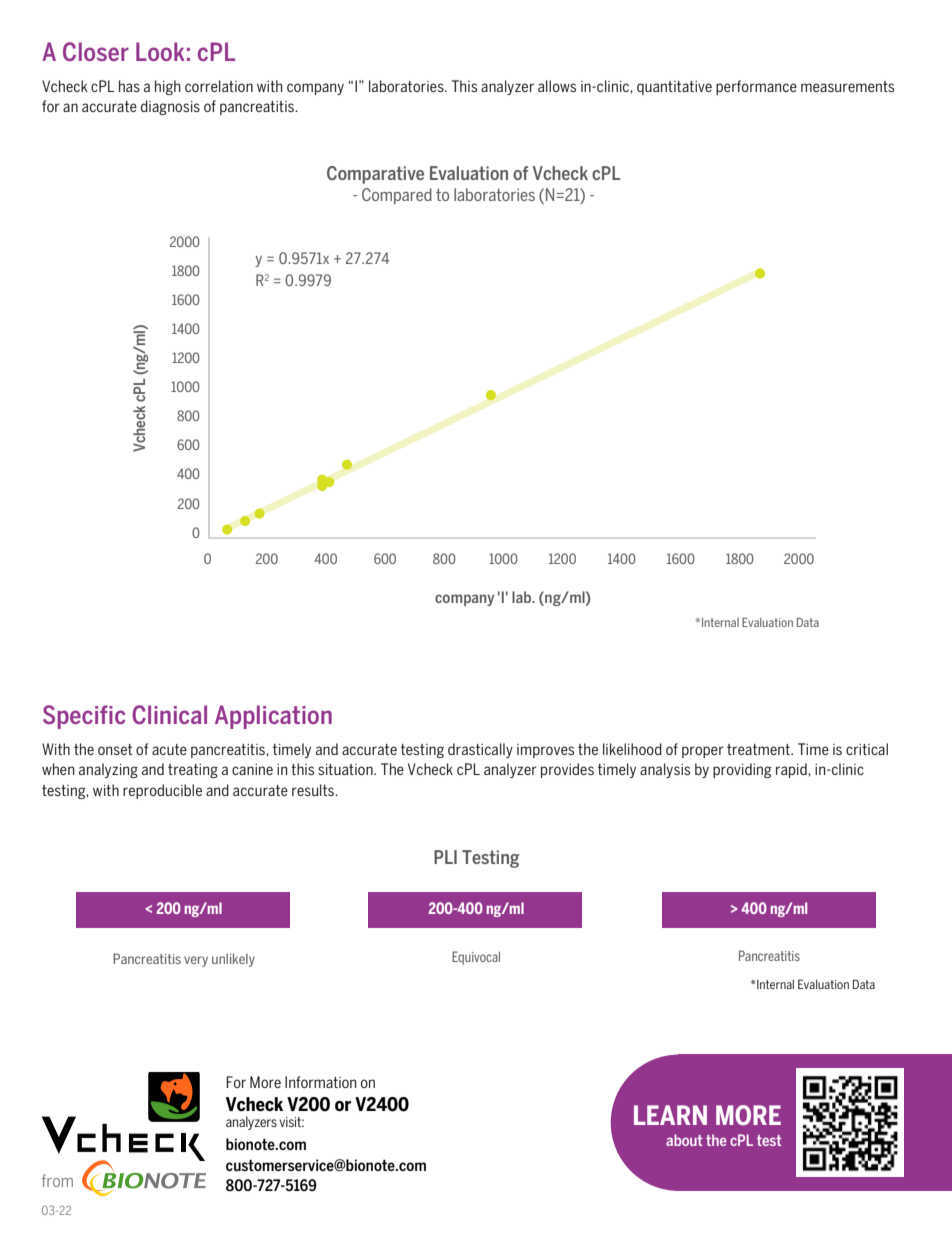 Image resolution: width=952 pixels, height=1233 pixels. What do you see at coordinates (557, 86) in the image?
I see `allows` at bounding box center [557, 86].
